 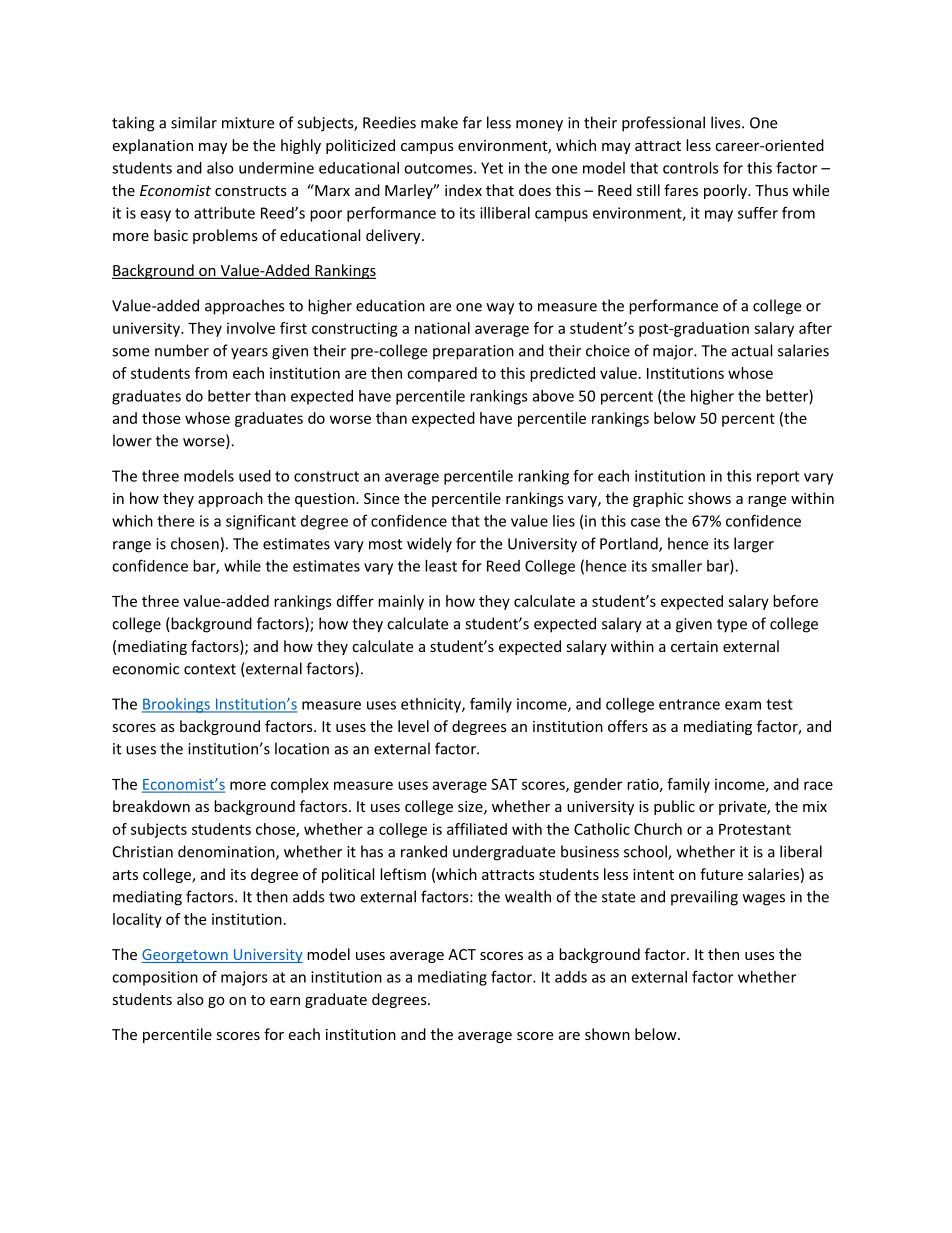 What do you see at coordinates (764, 900) in the page?
I see `wages` at bounding box center [764, 900].
